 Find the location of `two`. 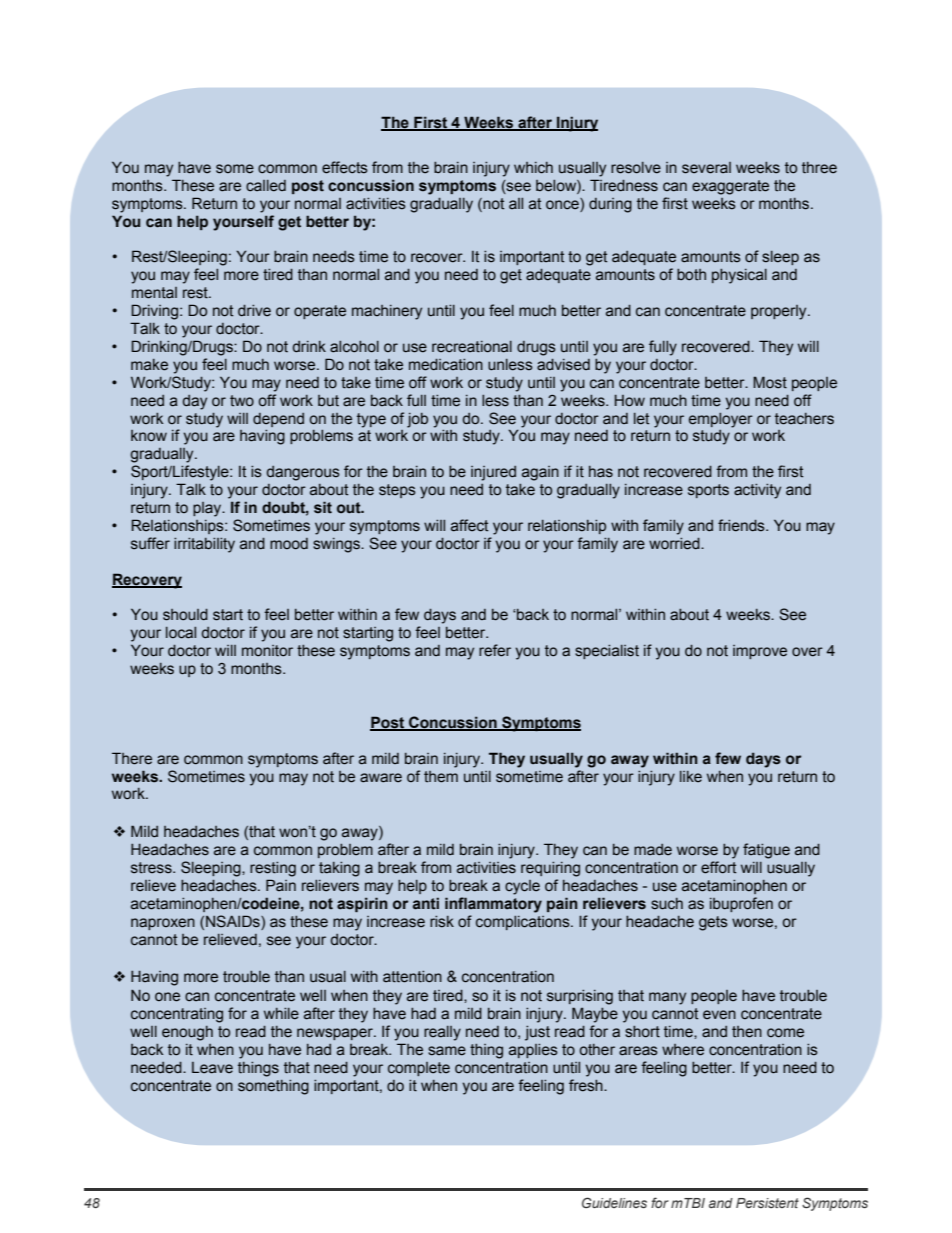

two is located at coordinates (242, 401).
